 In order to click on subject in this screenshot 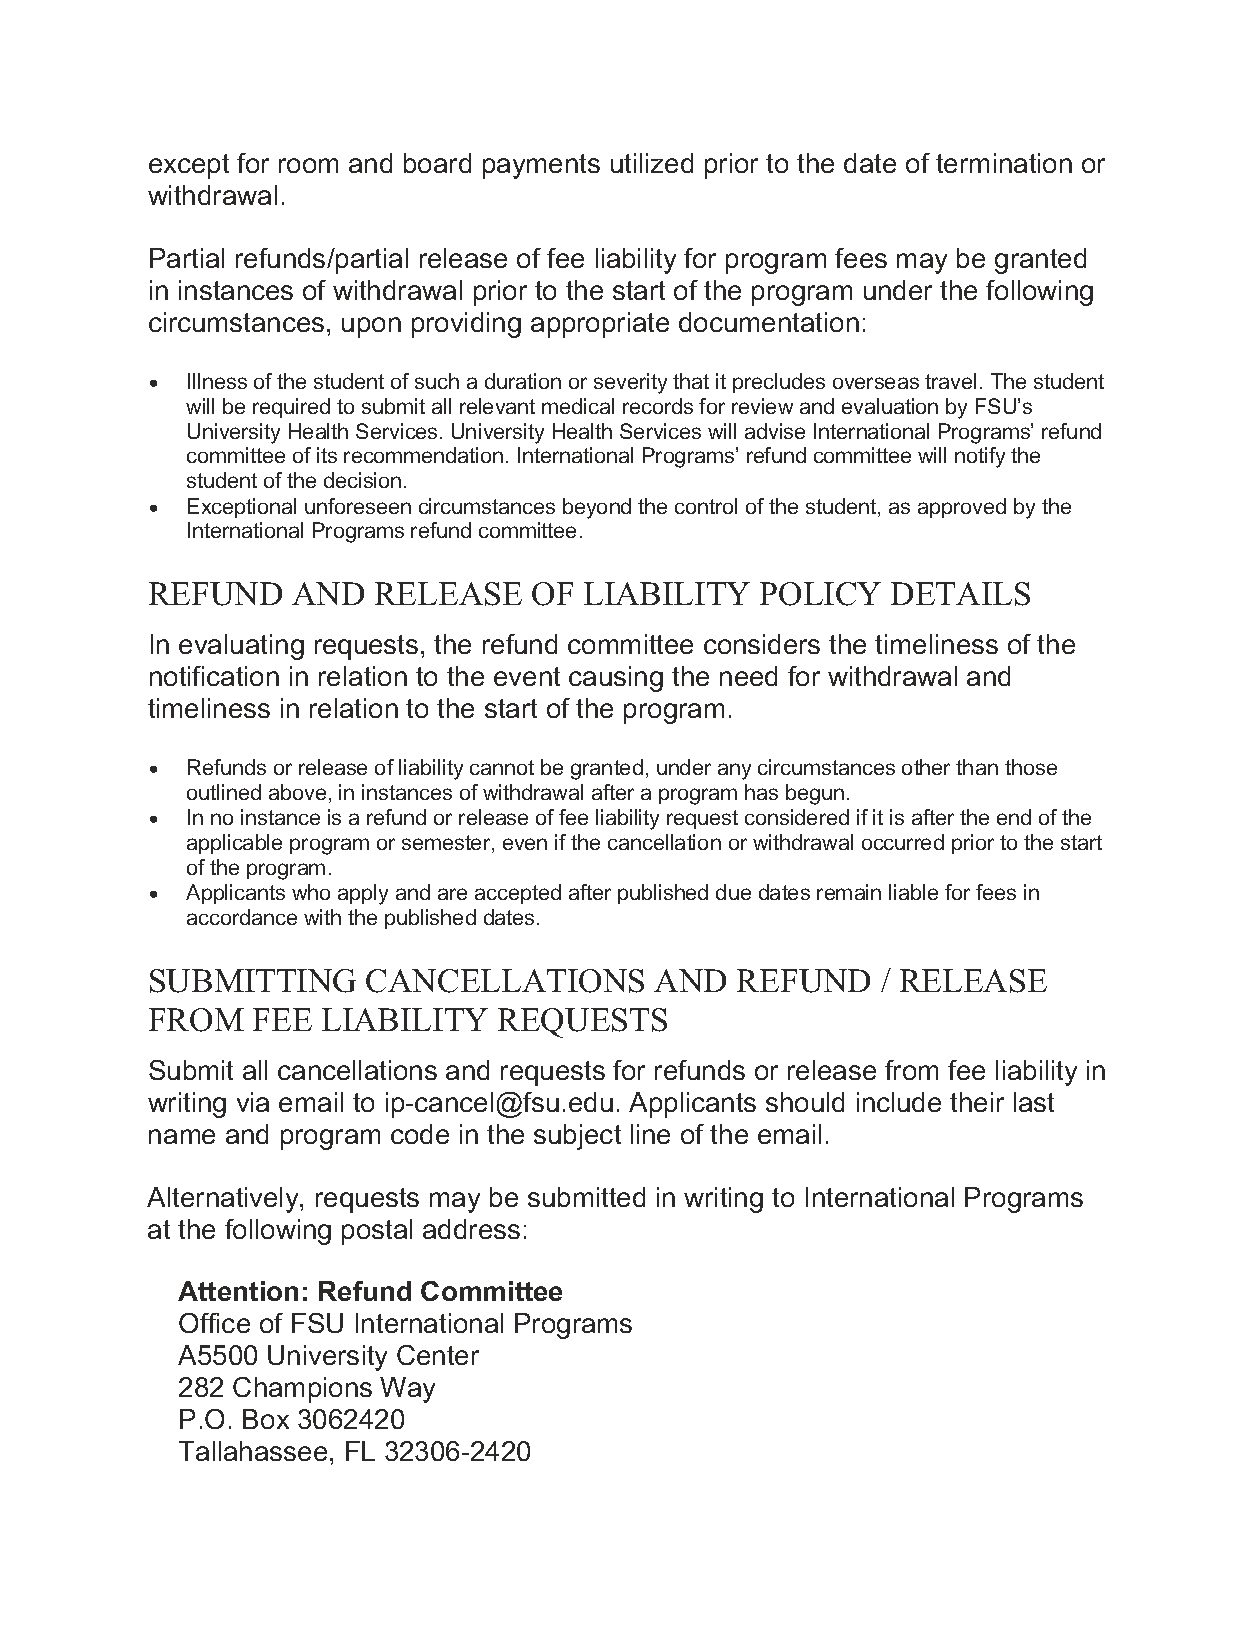, I will do `click(577, 1137)`.
